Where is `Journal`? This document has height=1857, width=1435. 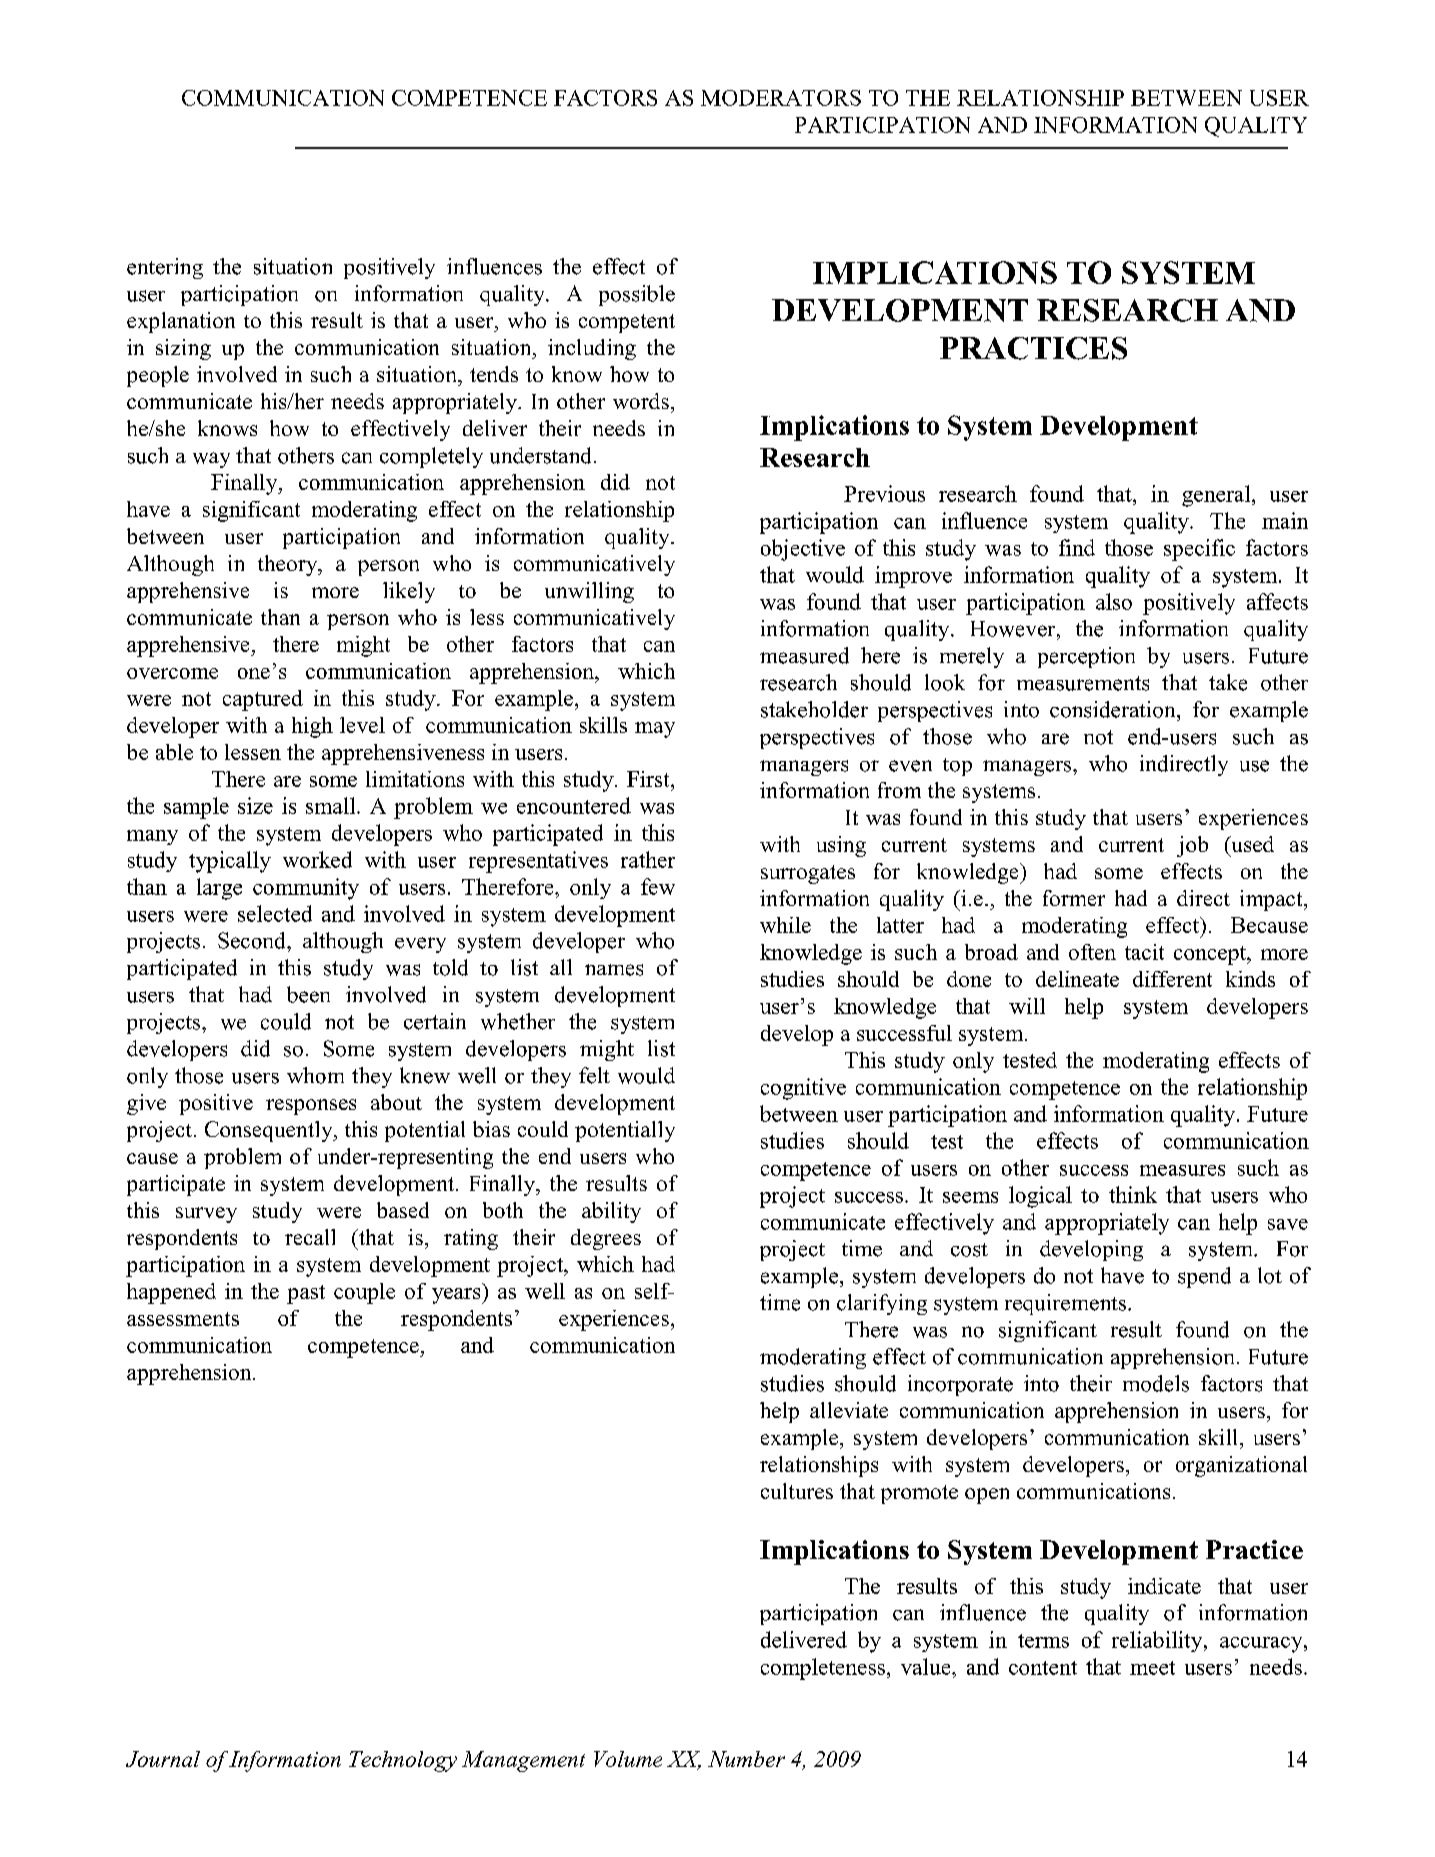
Journal is located at coordinates (163, 1759).
